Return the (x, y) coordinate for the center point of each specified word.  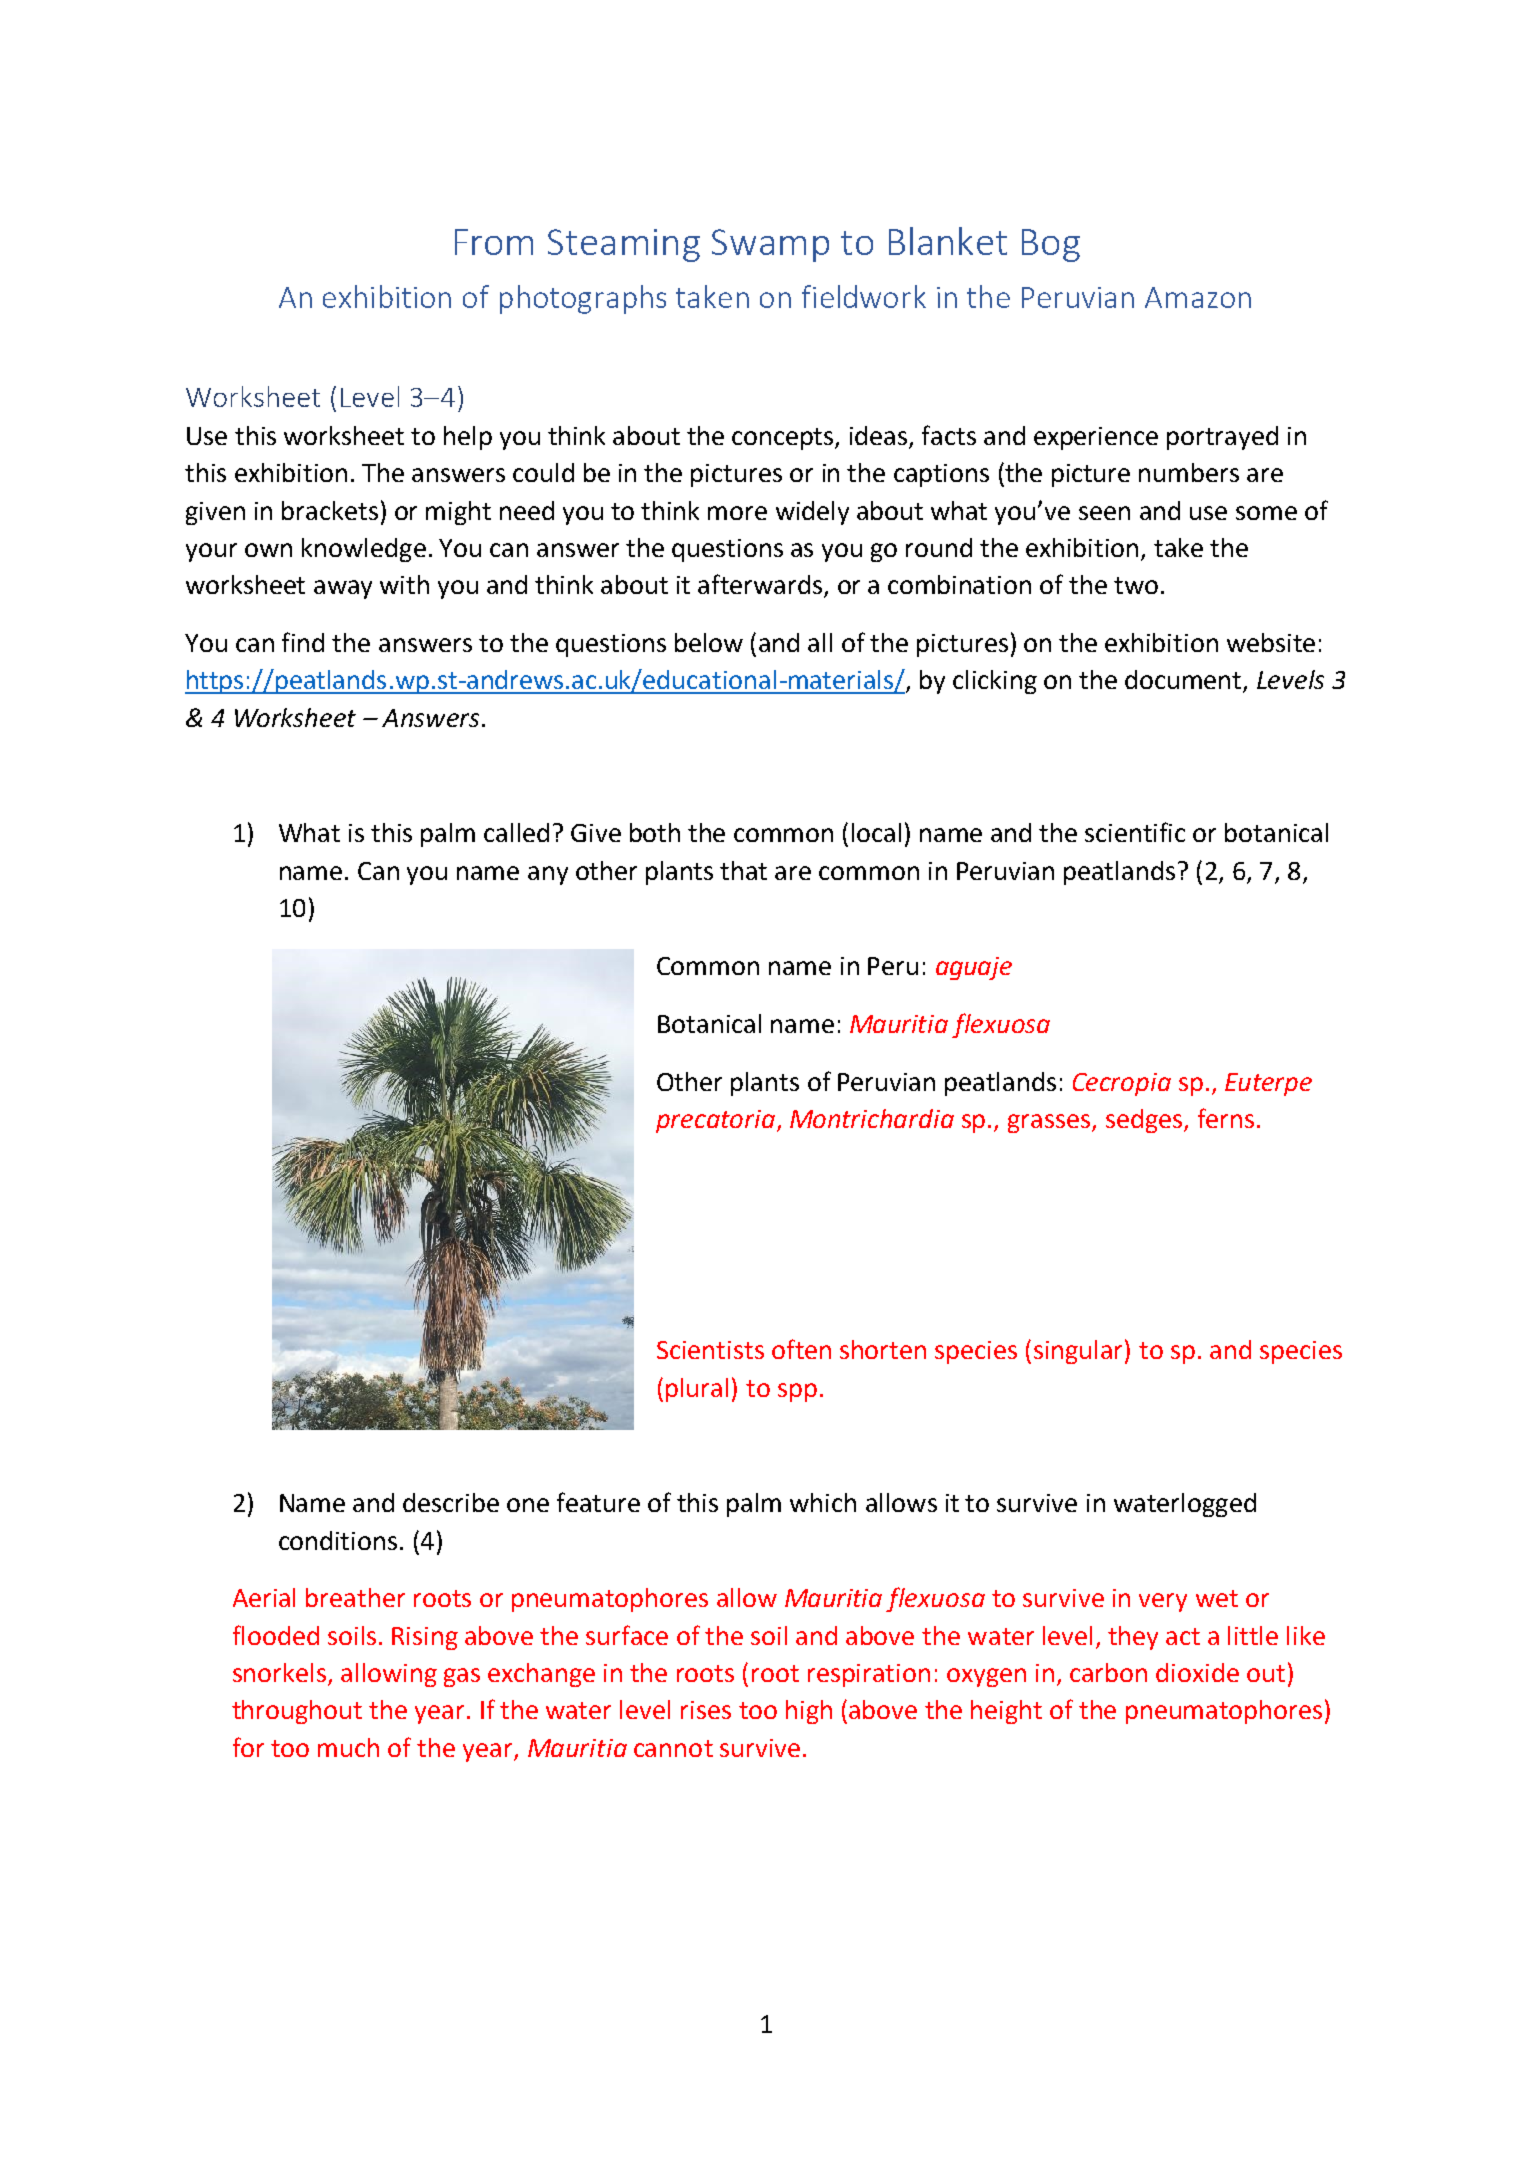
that (743, 870)
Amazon (1198, 297)
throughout (297, 1712)
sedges (1144, 1121)
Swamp (770, 245)
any (548, 875)
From (494, 242)
